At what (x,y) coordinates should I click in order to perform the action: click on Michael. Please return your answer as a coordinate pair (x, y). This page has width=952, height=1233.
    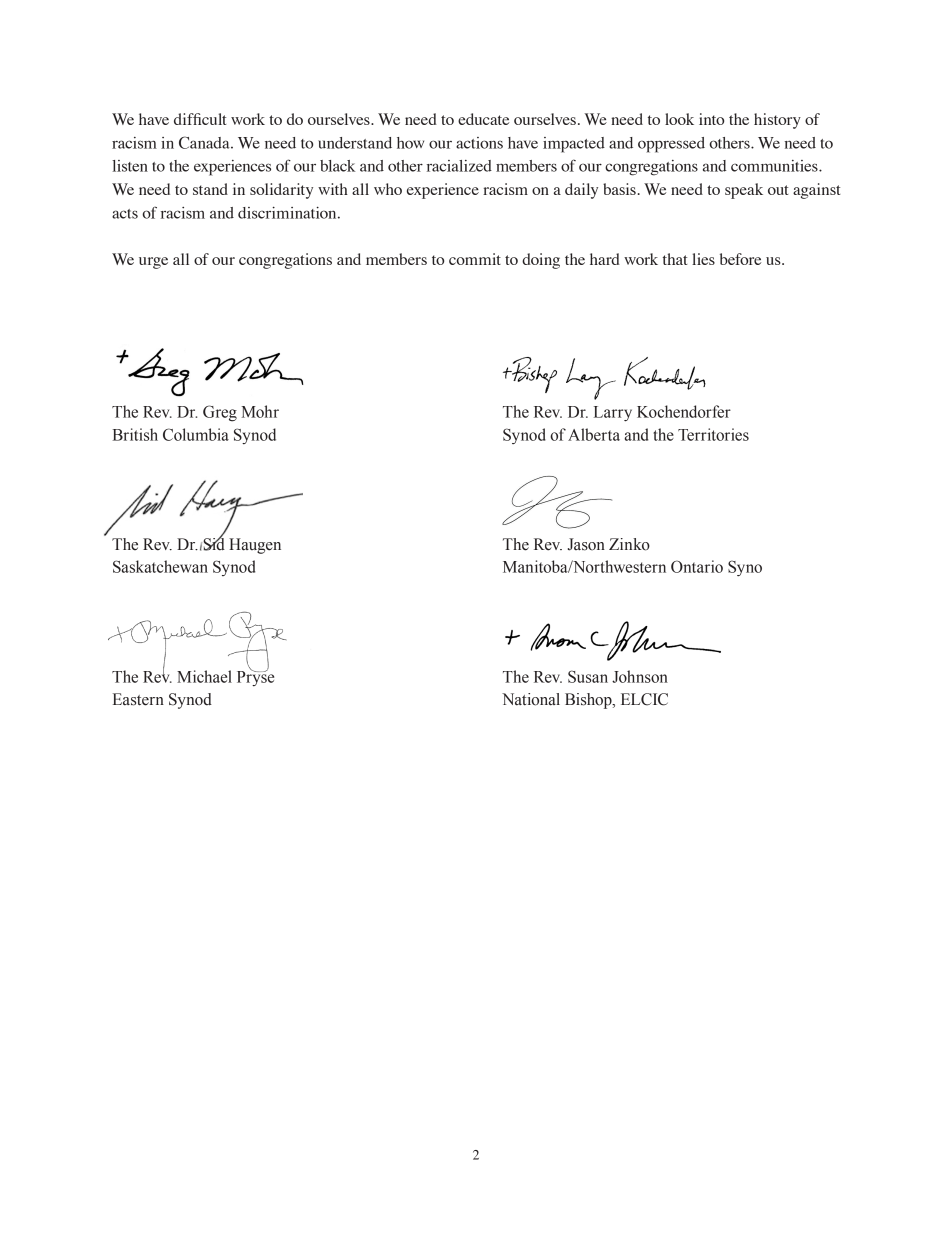
    Looking at the image, I should click on (204, 676).
